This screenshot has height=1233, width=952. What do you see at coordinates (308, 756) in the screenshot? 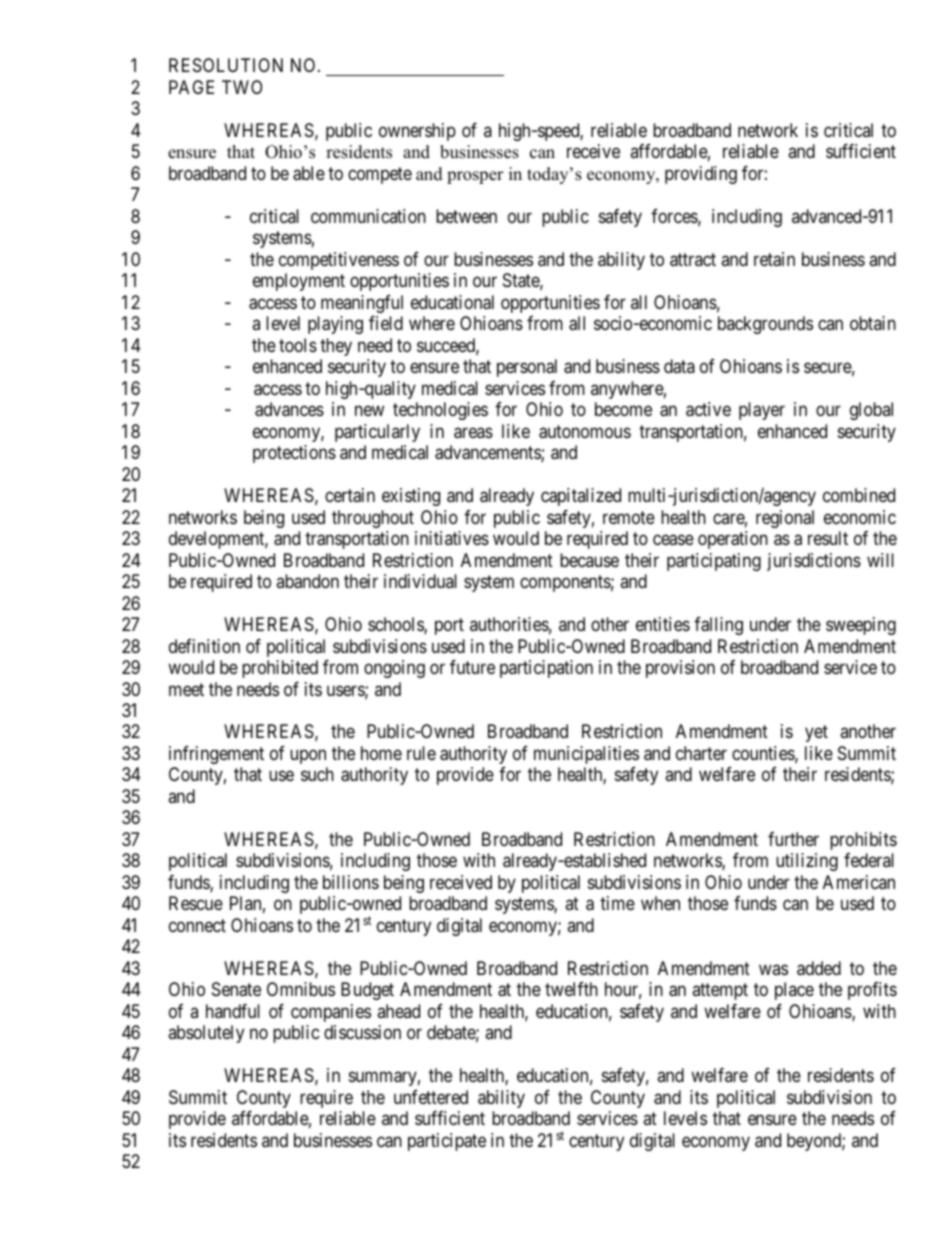
I see `upon` at bounding box center [308, 756].
